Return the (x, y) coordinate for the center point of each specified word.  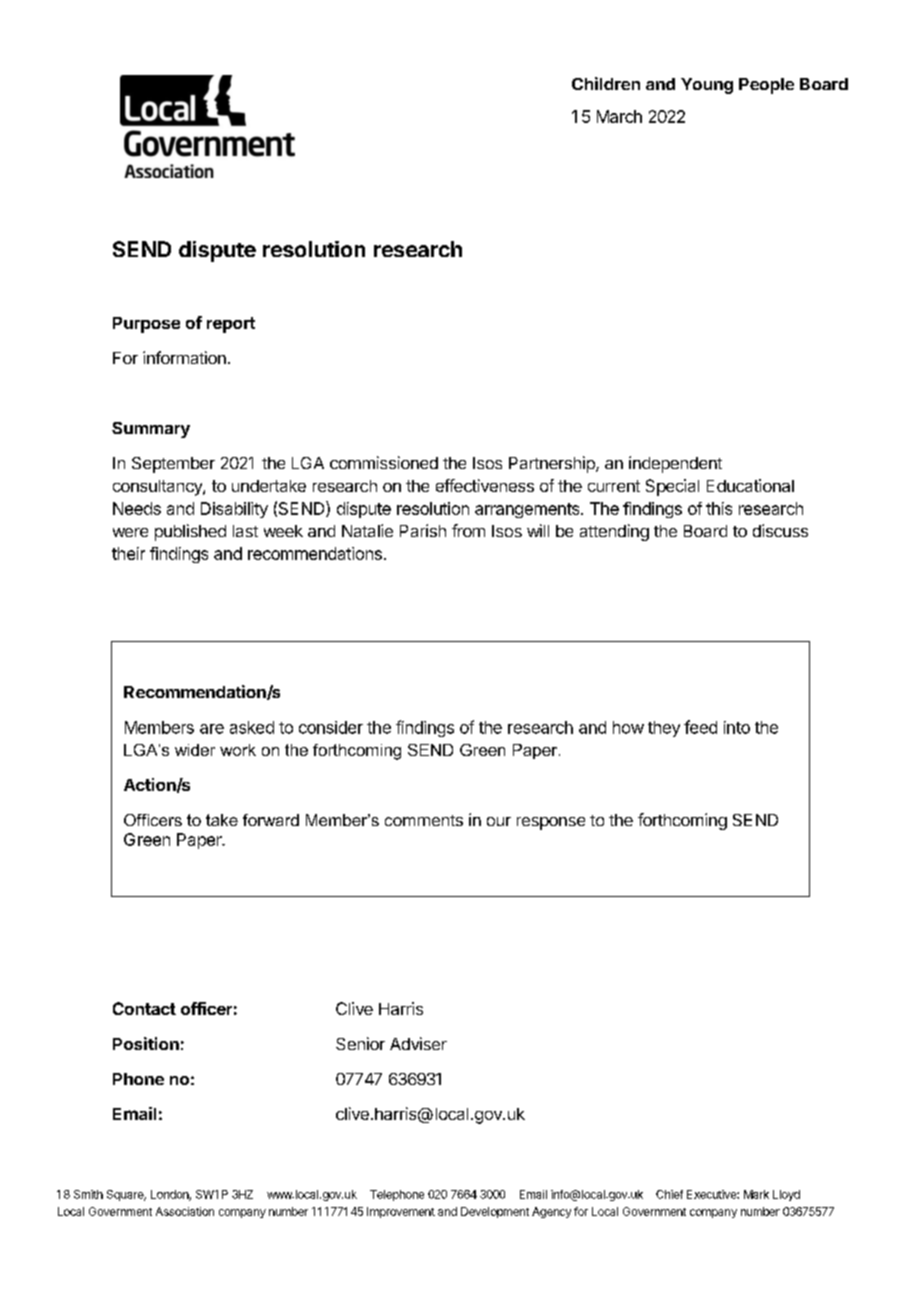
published (190, 532)
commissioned (384, 462)
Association (185, 1211)
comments (424, 820)
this (719, 508)
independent (675, 464)
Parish (423, 530)
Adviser (418, 1043)
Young (707, 86)
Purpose (146, 325)
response (551, 823)
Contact (144, 1008)
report (231, 325)
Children (606, 83)
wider (195, 750)
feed (700, 727)
